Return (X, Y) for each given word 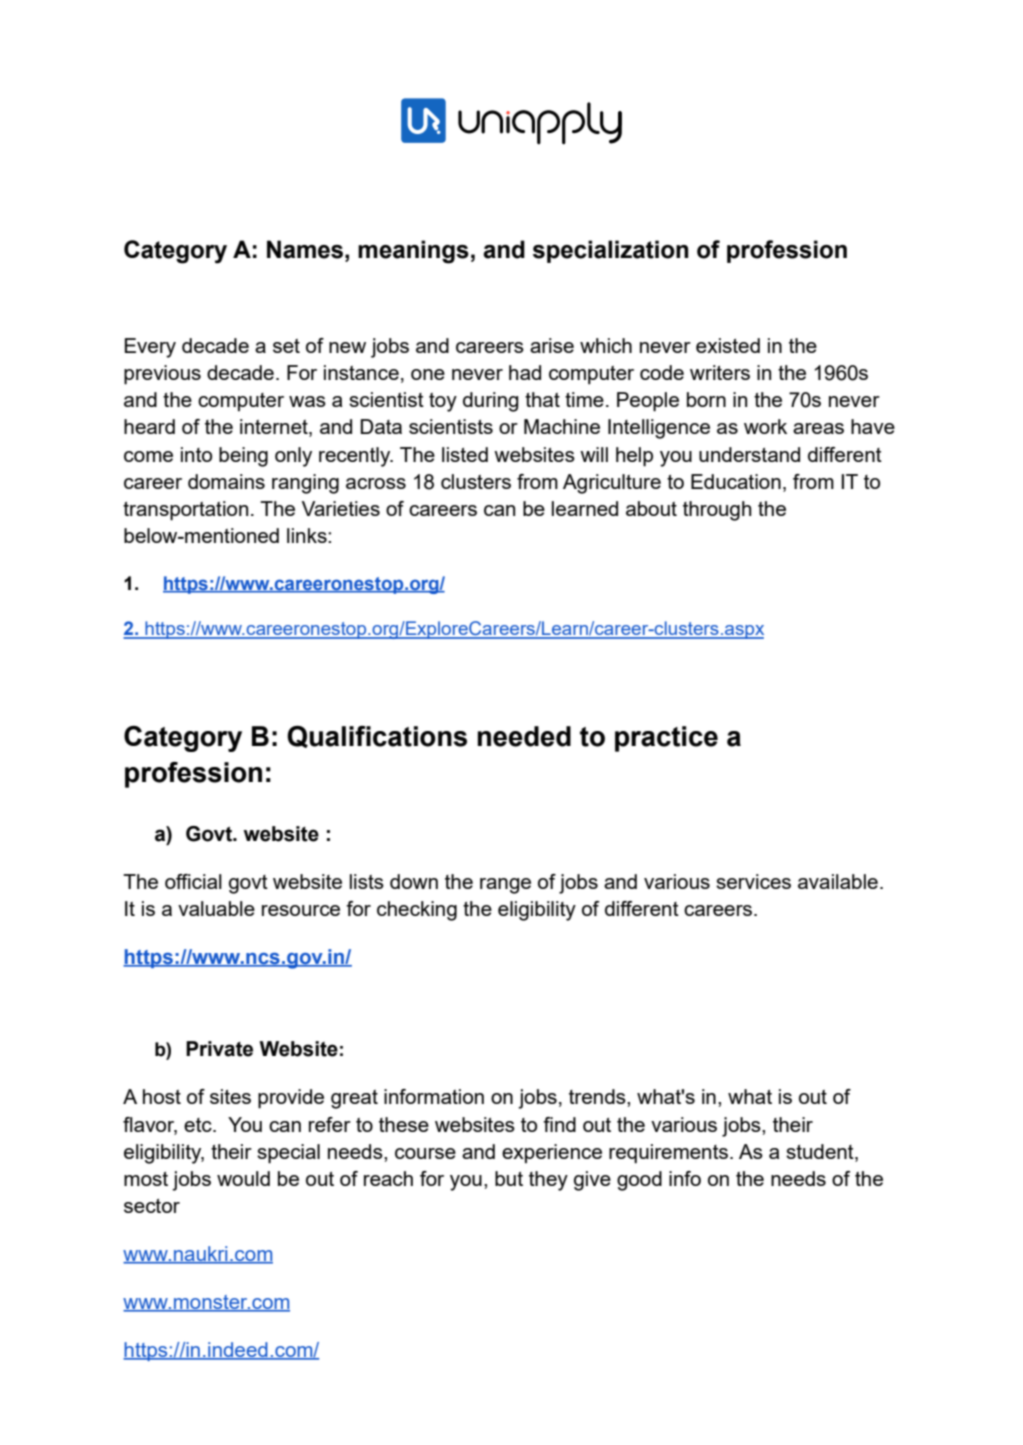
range (505, 886)
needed (524, 736)
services (753, 881)
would (243, 1178)
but (509, 1178)
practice (666, 739)
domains (226, 481)
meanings (413, 252)
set (286, 346)
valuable (216, 908)
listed (465, 454)
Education (736, 481)
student (821, 1151)
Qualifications (377, 737)
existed (728, 345)
